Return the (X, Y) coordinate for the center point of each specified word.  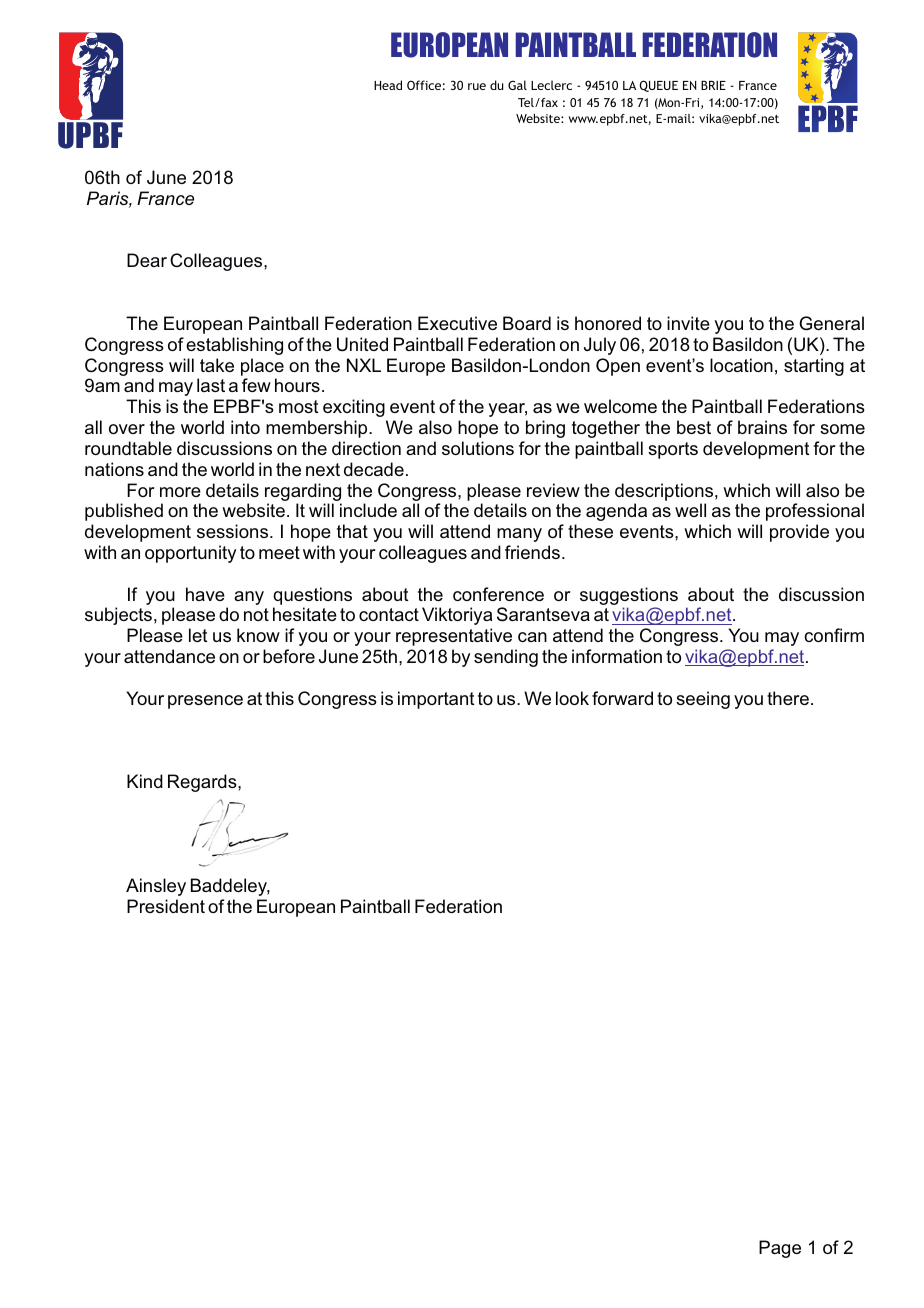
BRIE (713, 85)
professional (815, 512)
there (788, 698)
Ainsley (156, 887)
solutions (478, 448)
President (166, 906)
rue (477, 86)
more (180, 492)
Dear (147, 260)
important (436, 700)
